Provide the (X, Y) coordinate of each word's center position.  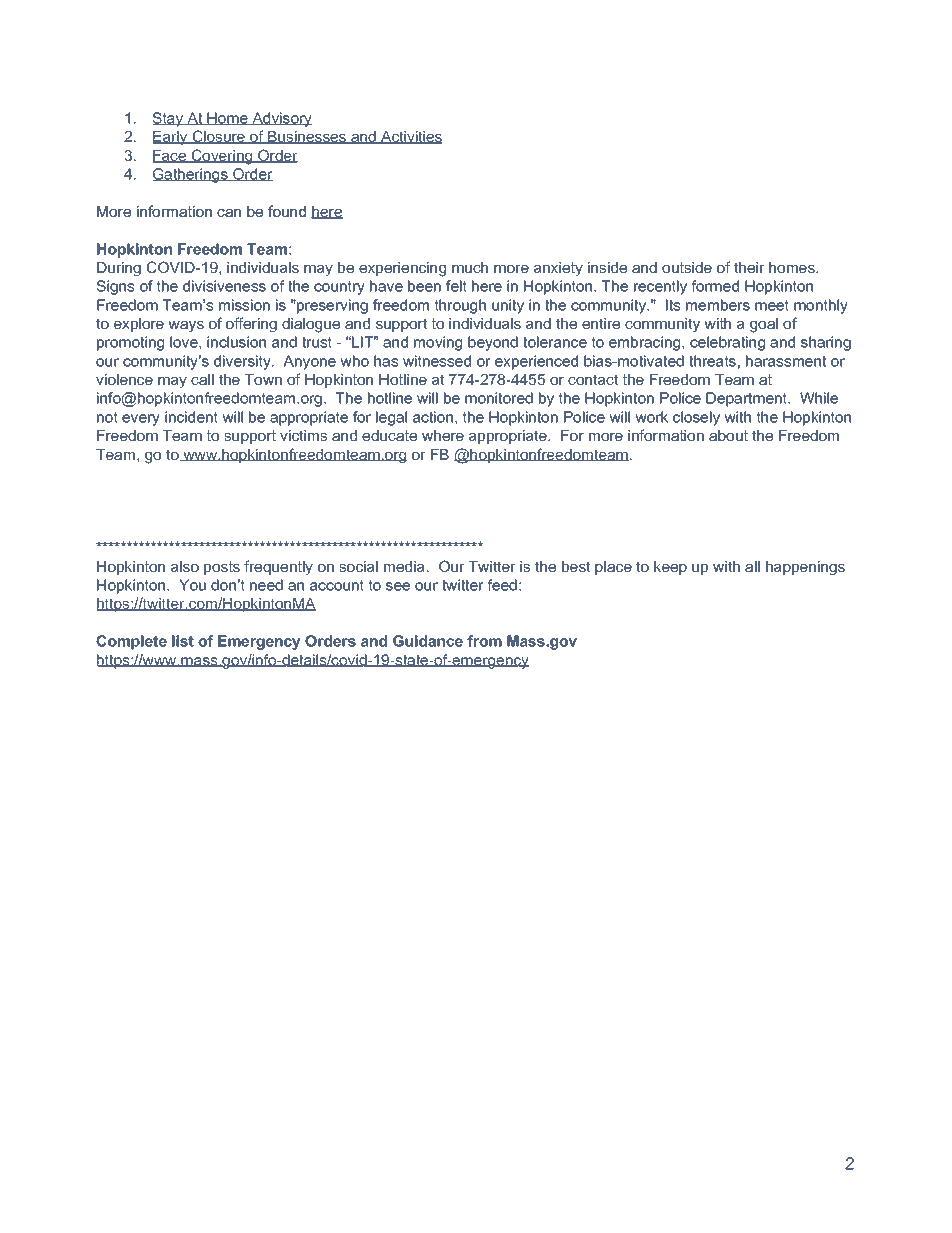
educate (389, 435)
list (183, 641)
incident (191, 417)
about (728, 435)
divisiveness (224, 286)
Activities (410, 137)
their (749, 267)
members (718, 305)
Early (171, 138)
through (460, 306)
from (484, 641)
